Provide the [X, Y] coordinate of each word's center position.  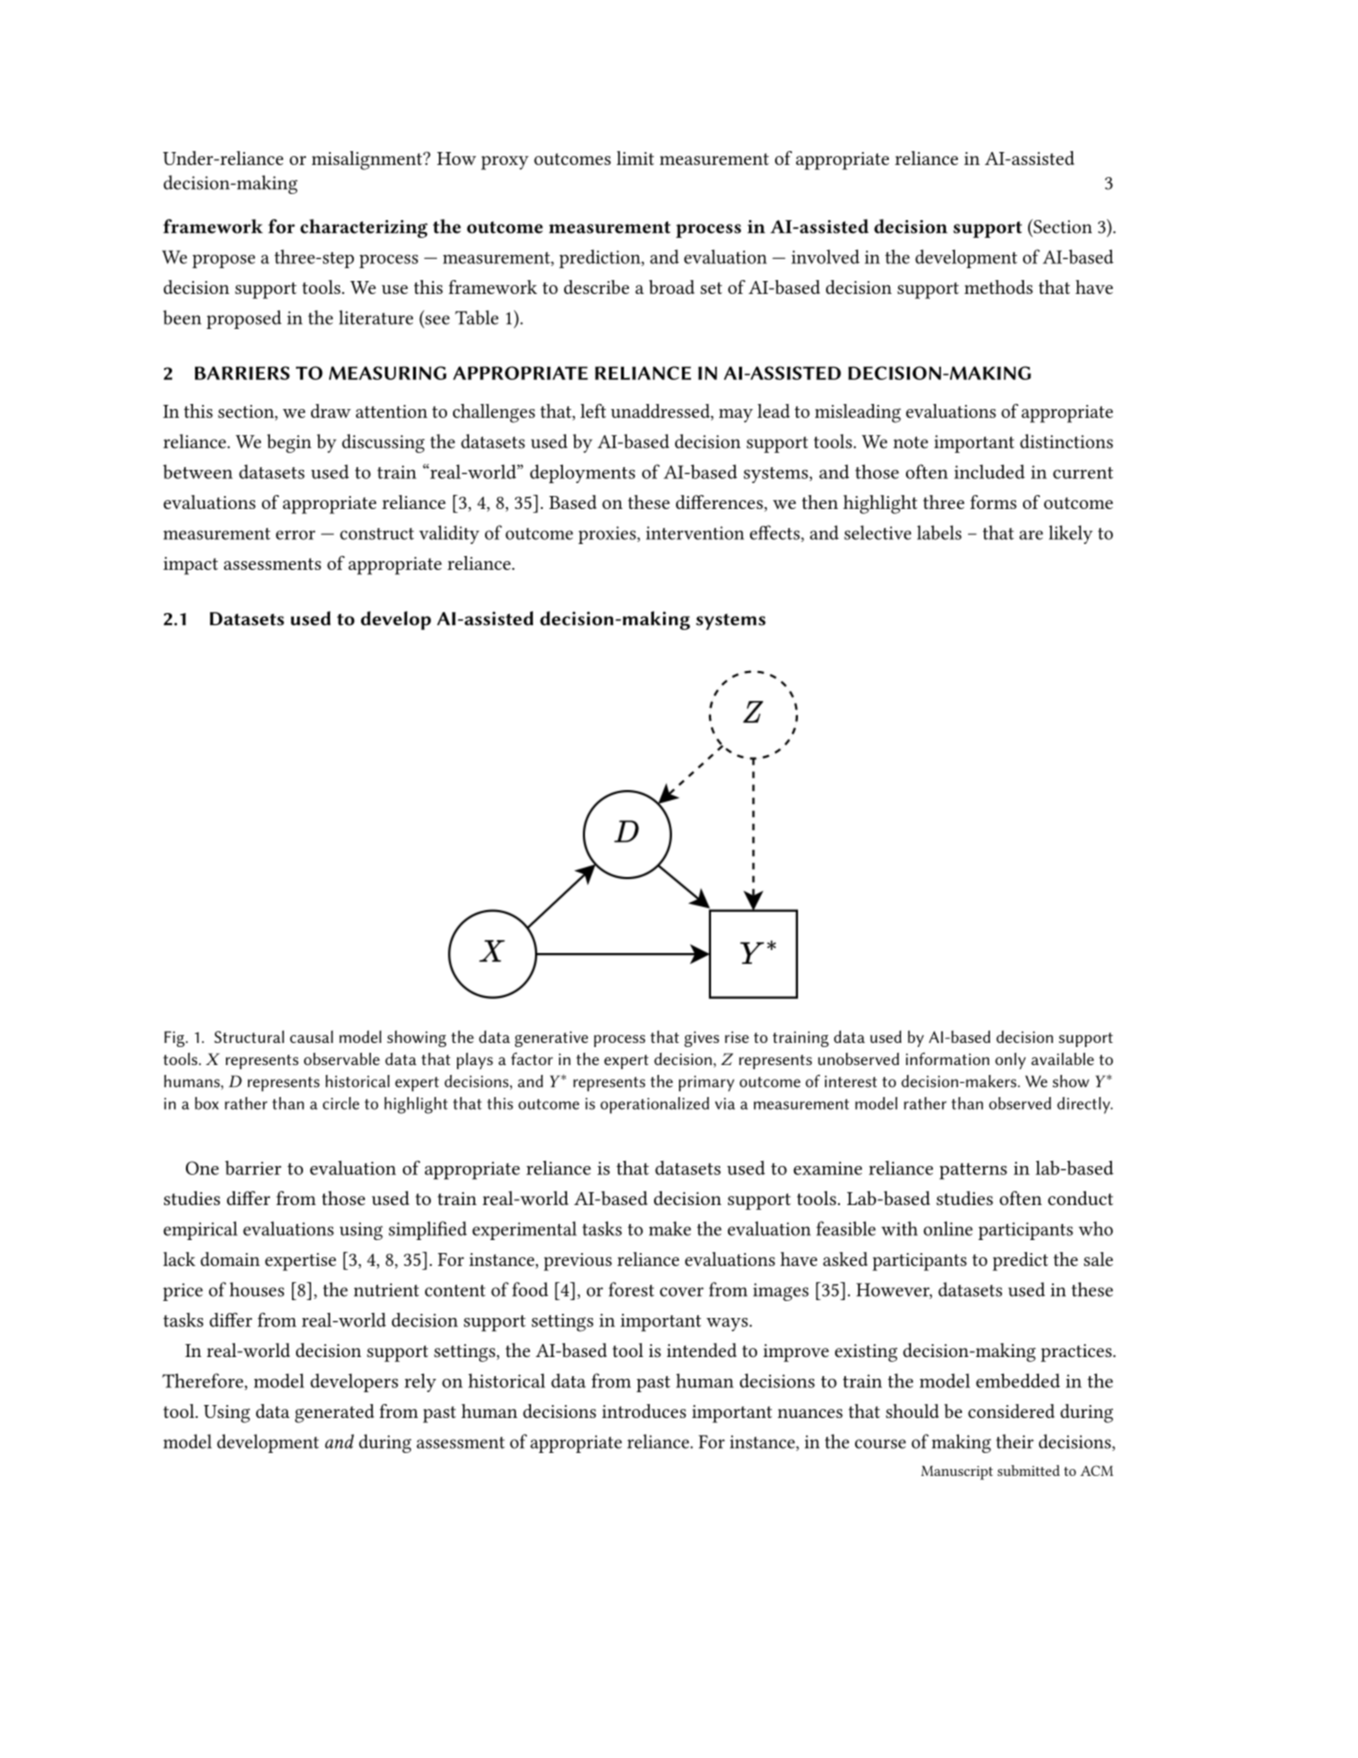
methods [998, 287]
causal [311, 1036]
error [295, 535]
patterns [973, 1171]
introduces [644, 1411]
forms [993, 502]
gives [701, 1039]
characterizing [364, 228]
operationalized [654, 1105]
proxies [608, 535]
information [947, 1058]
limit [635, 158]
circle [341, 1103]
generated [334, 1413]
